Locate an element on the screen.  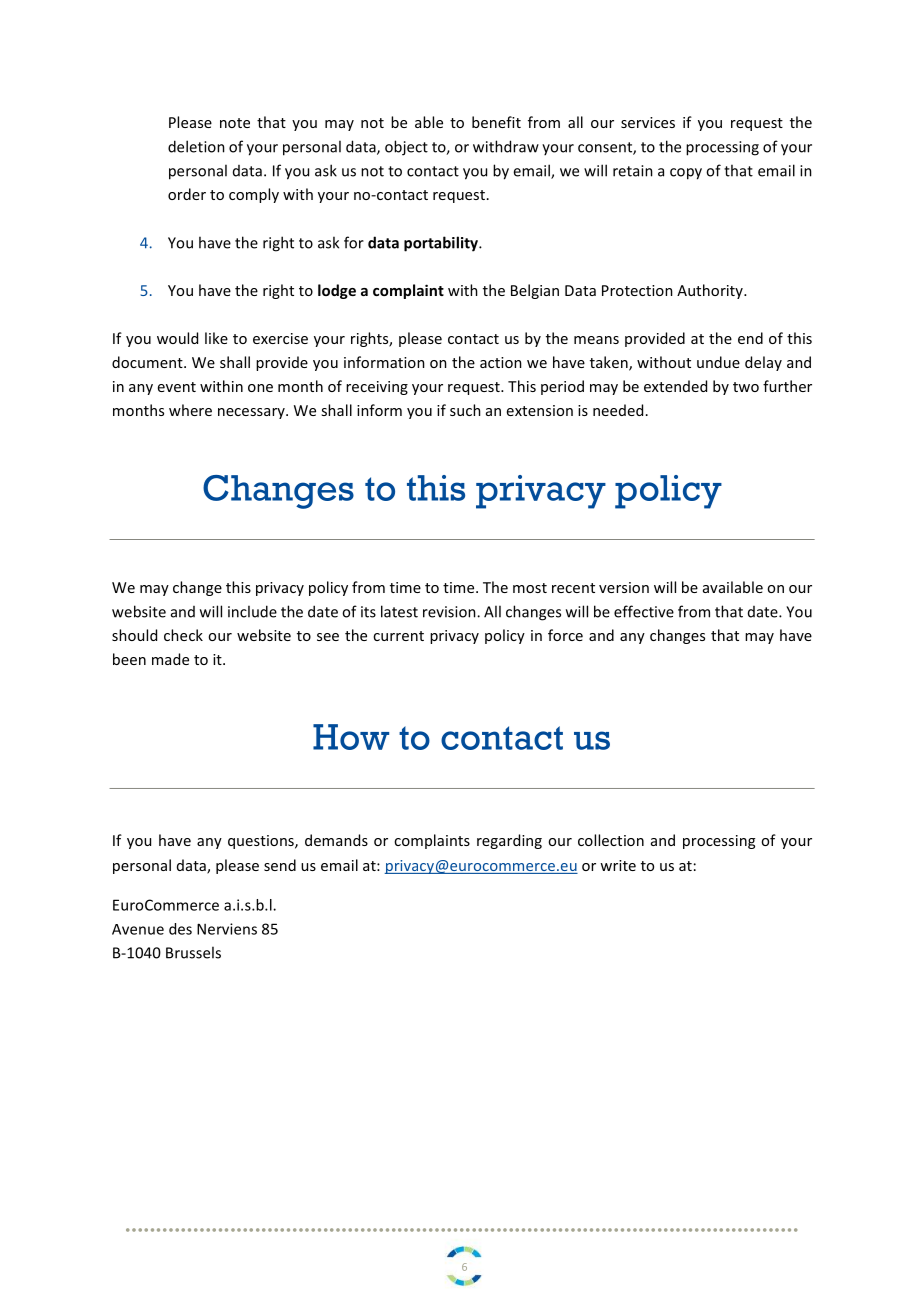
regarding is located at coordinates (509, 841).
